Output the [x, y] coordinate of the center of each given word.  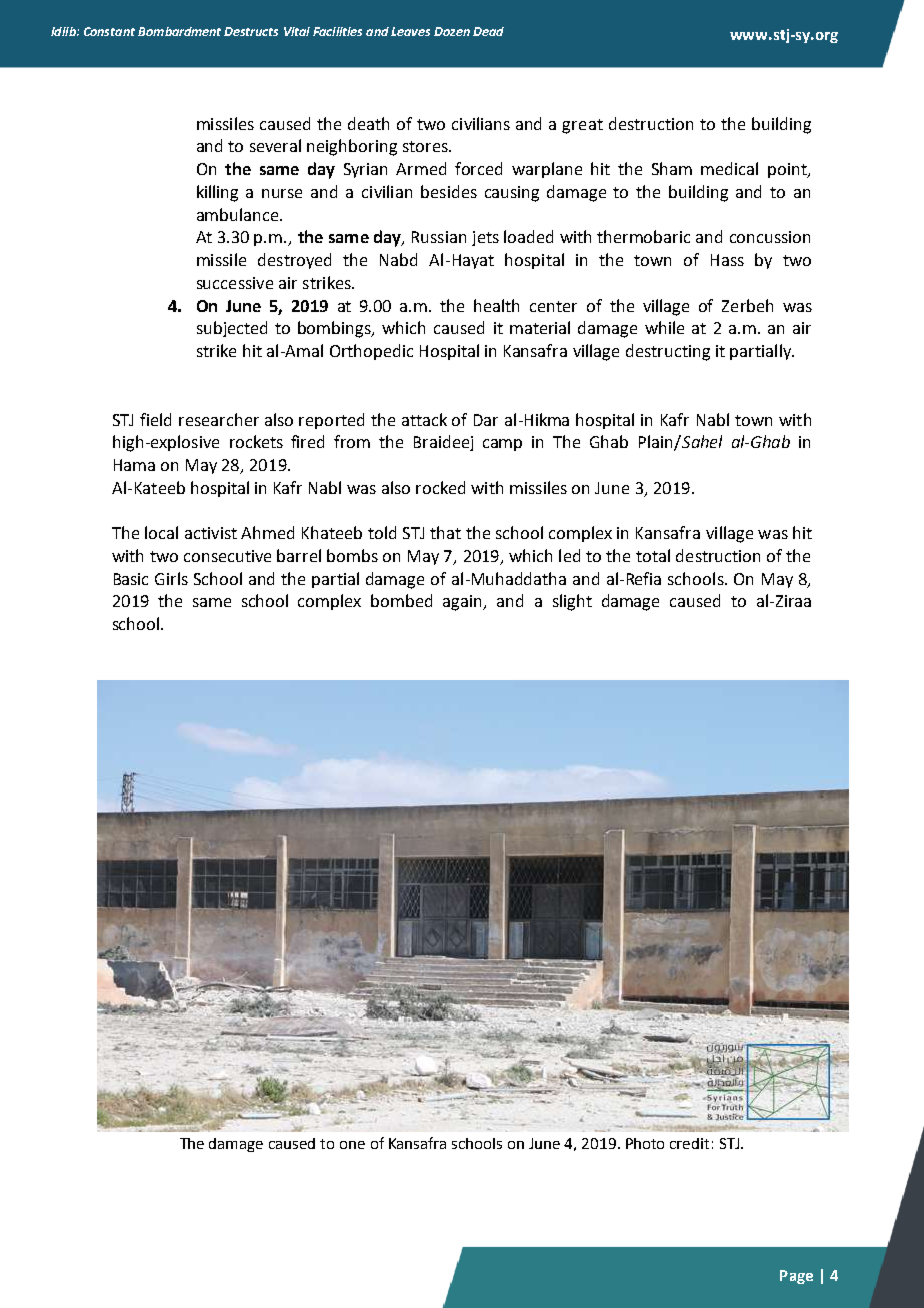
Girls [171, 578]
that [445, 532]
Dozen [452, 31]
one [352, 1145]
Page [796, 1277]
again [464, 603]
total [653, 555]
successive [235, 283]
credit [689, 1143]
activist [211, 533]
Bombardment [179, 31]
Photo [645, 1143]
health [496, 305]
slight [572, 602]
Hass [727, 260]
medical [729, 168]
